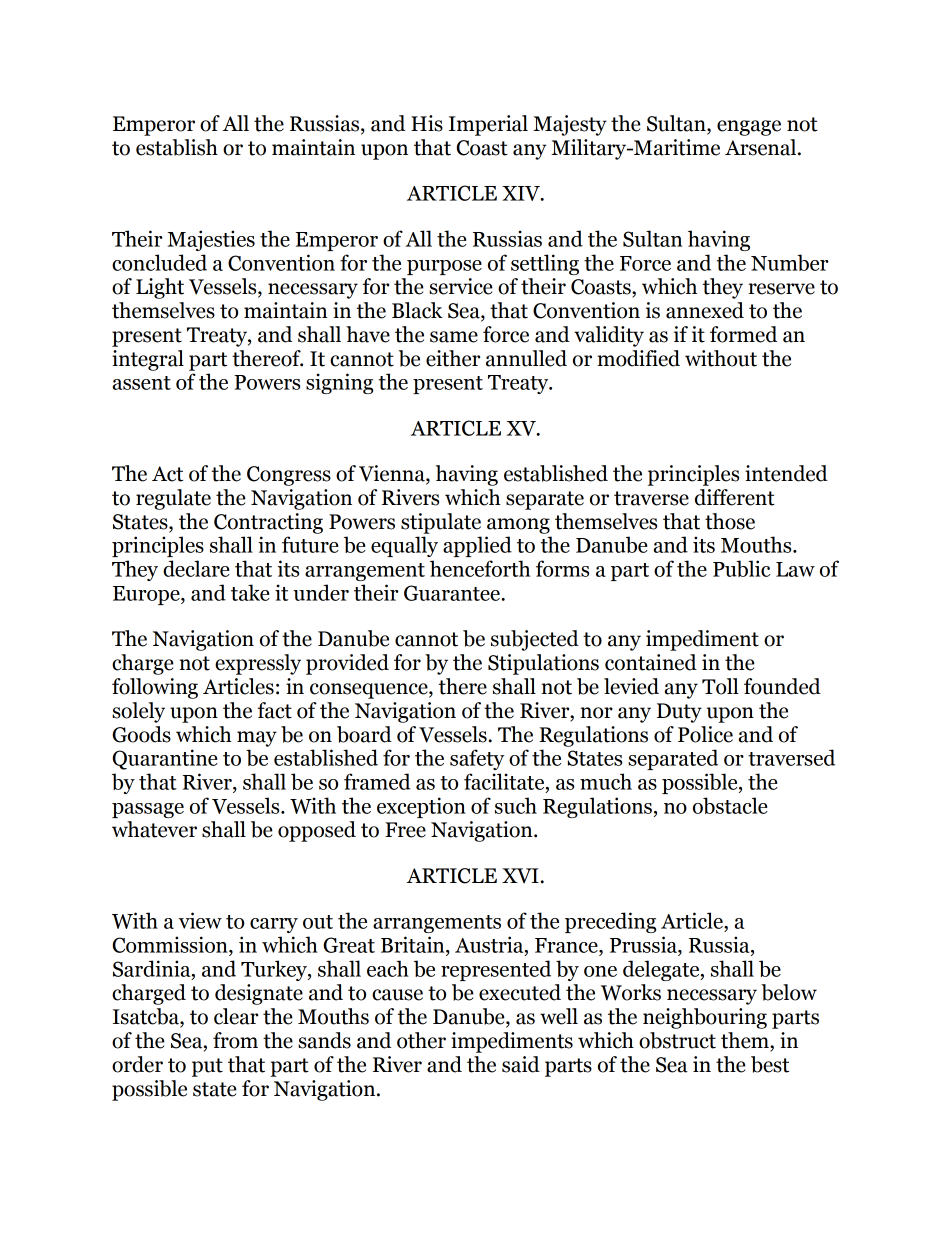 The height and width of the screenshot is (1233, 952). I want to click on either, so click(453, 358).
